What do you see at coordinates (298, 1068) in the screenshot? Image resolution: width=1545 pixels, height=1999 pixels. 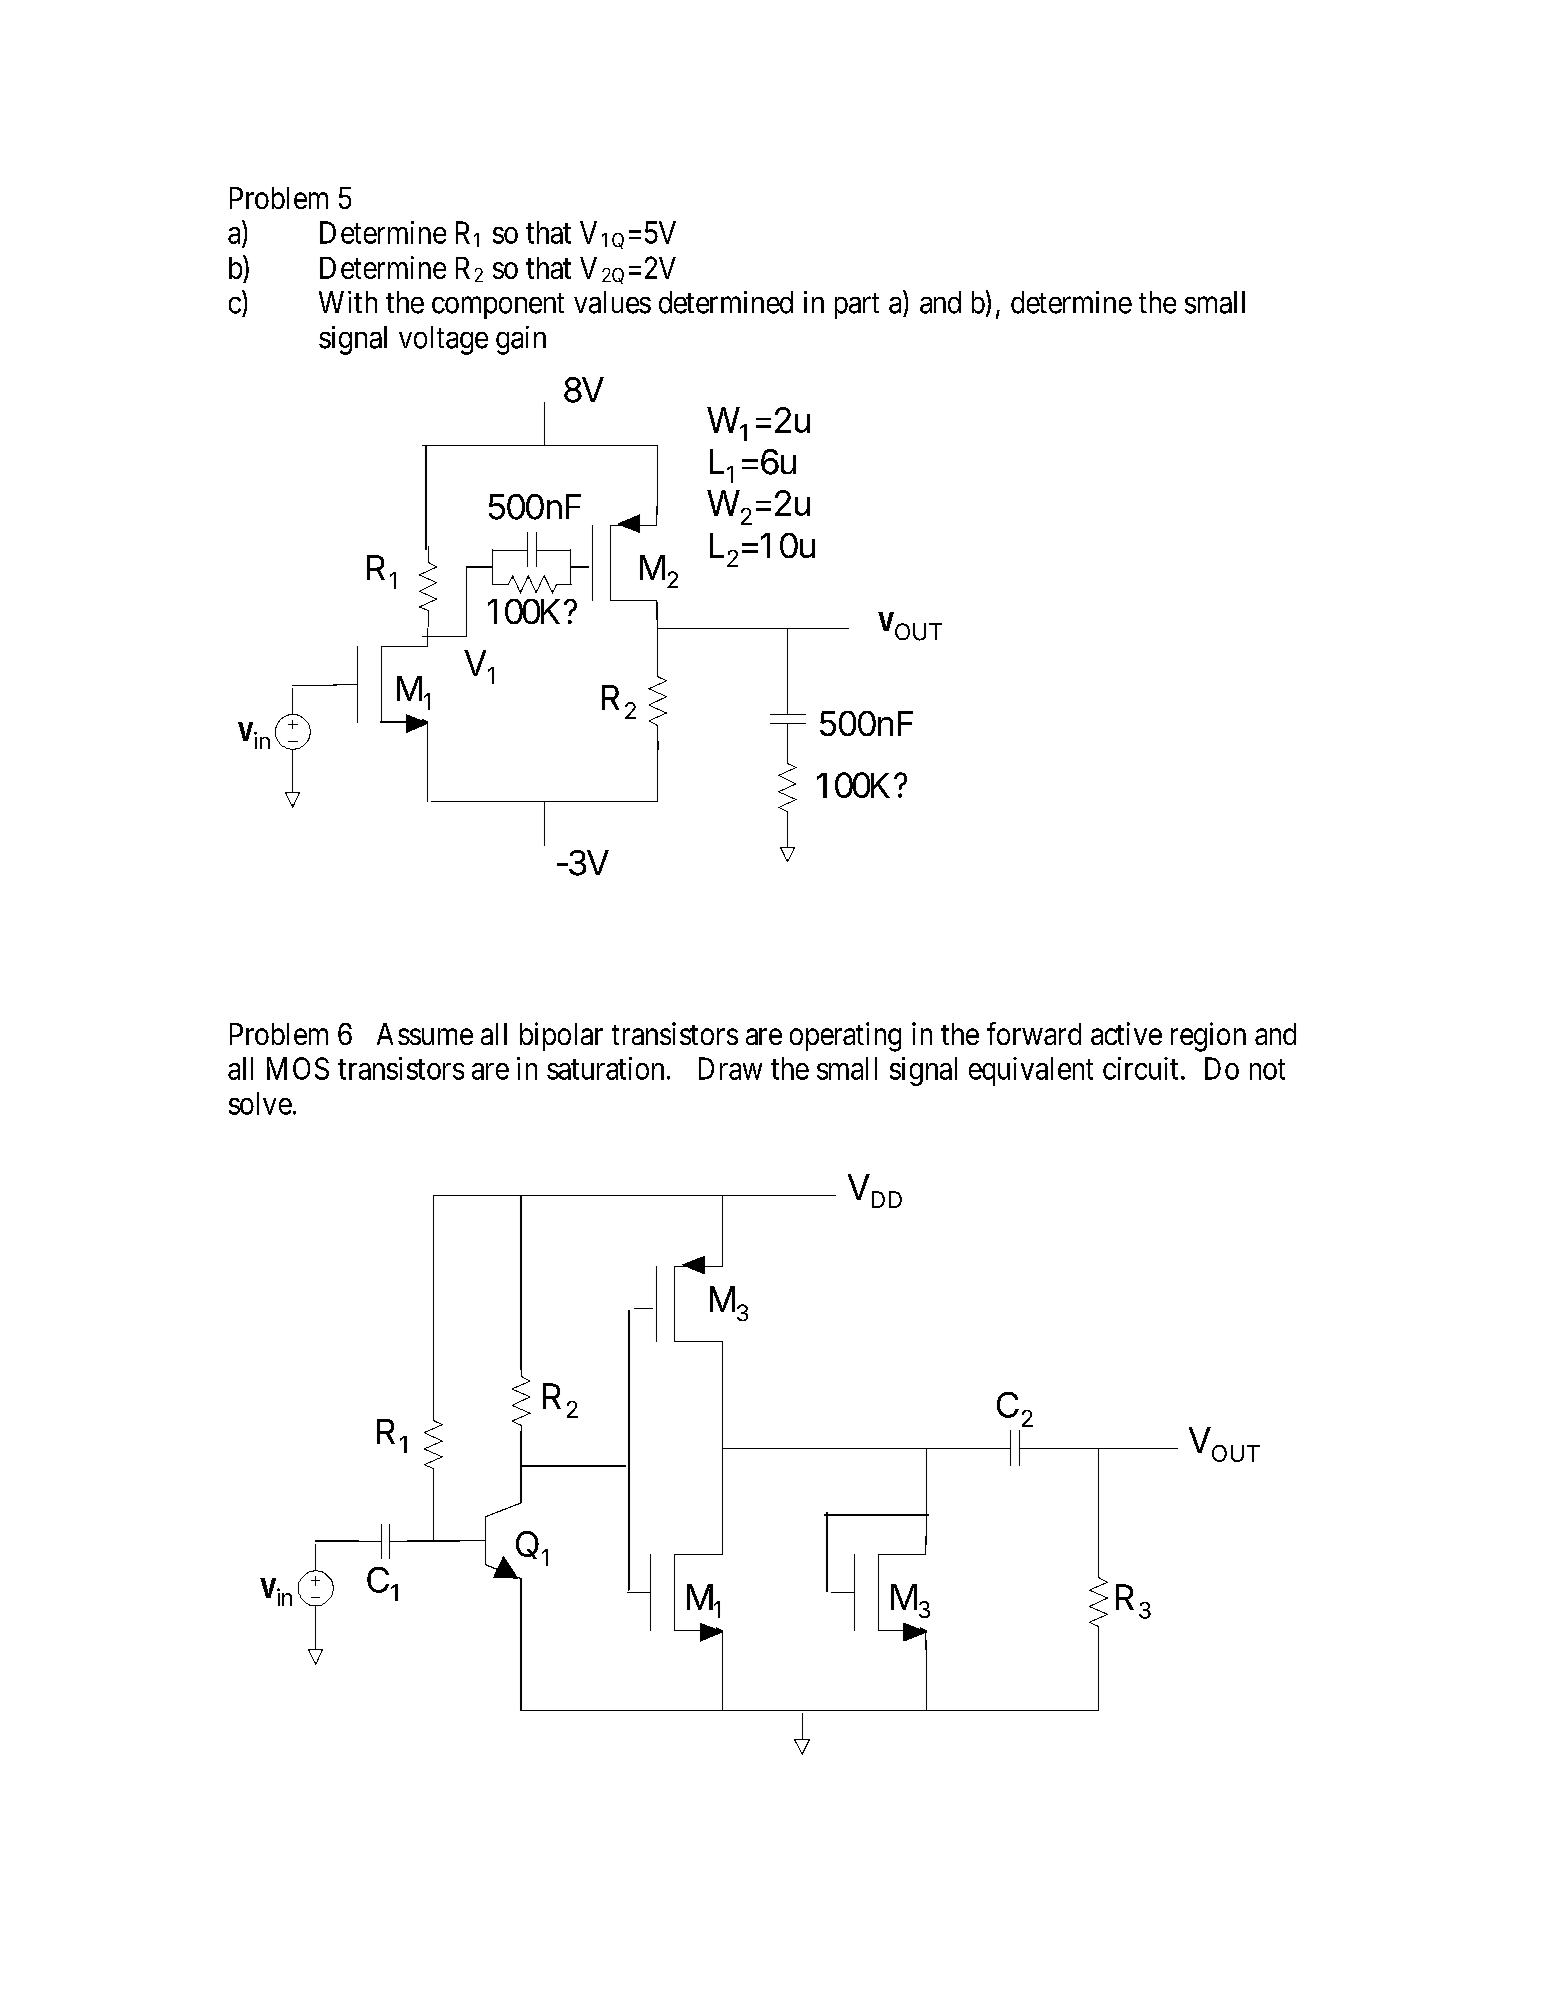 I see `MOS` at bounding box center [298, 1068].
